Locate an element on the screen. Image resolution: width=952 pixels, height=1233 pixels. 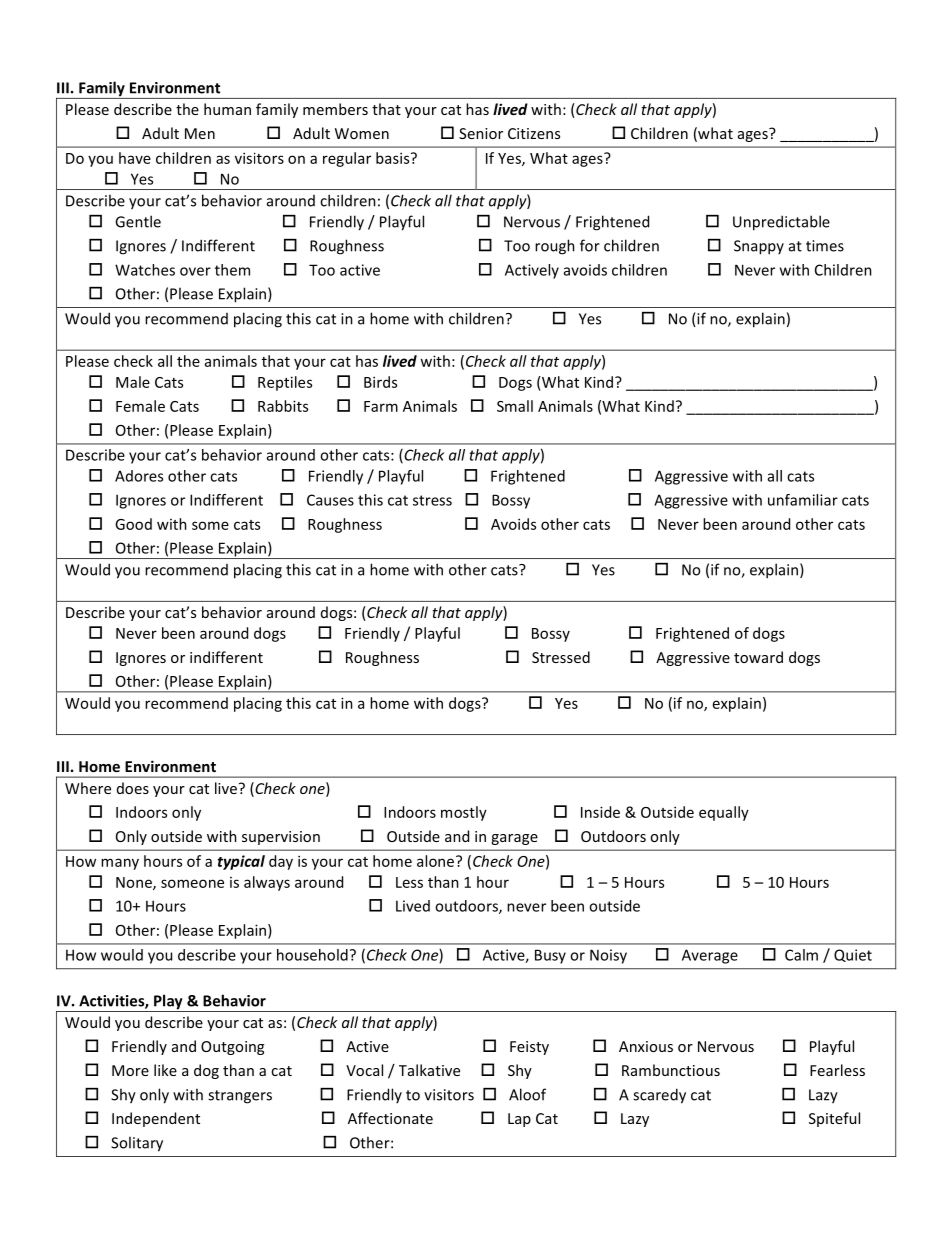
Calm is located at coordinates (801, 955).
